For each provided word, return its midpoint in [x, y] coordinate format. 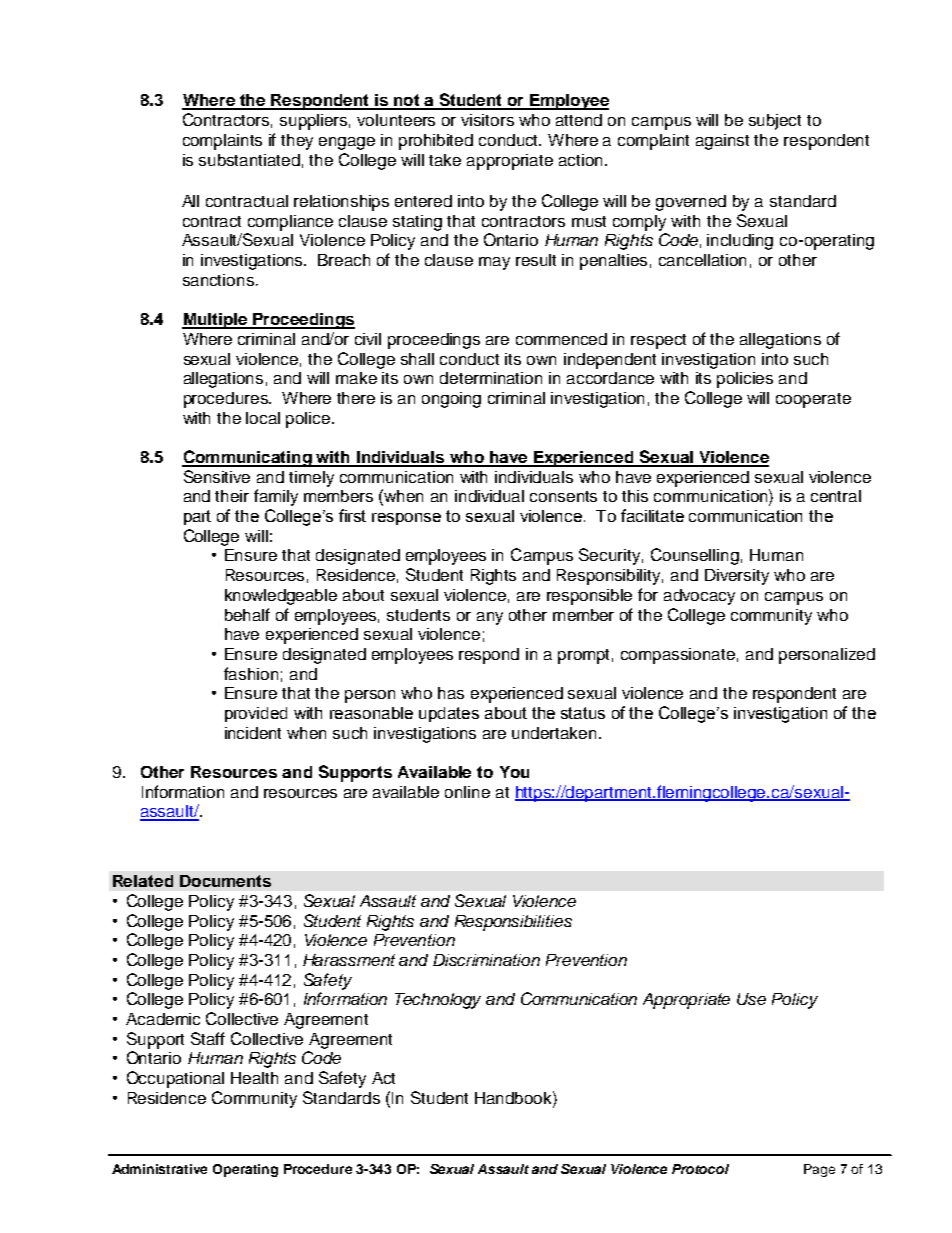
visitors [487, 120]
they [297, 142]
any [490, 618]
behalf [247, 614]
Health [254, 1078]
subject [775, 122]
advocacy [699, 597]
